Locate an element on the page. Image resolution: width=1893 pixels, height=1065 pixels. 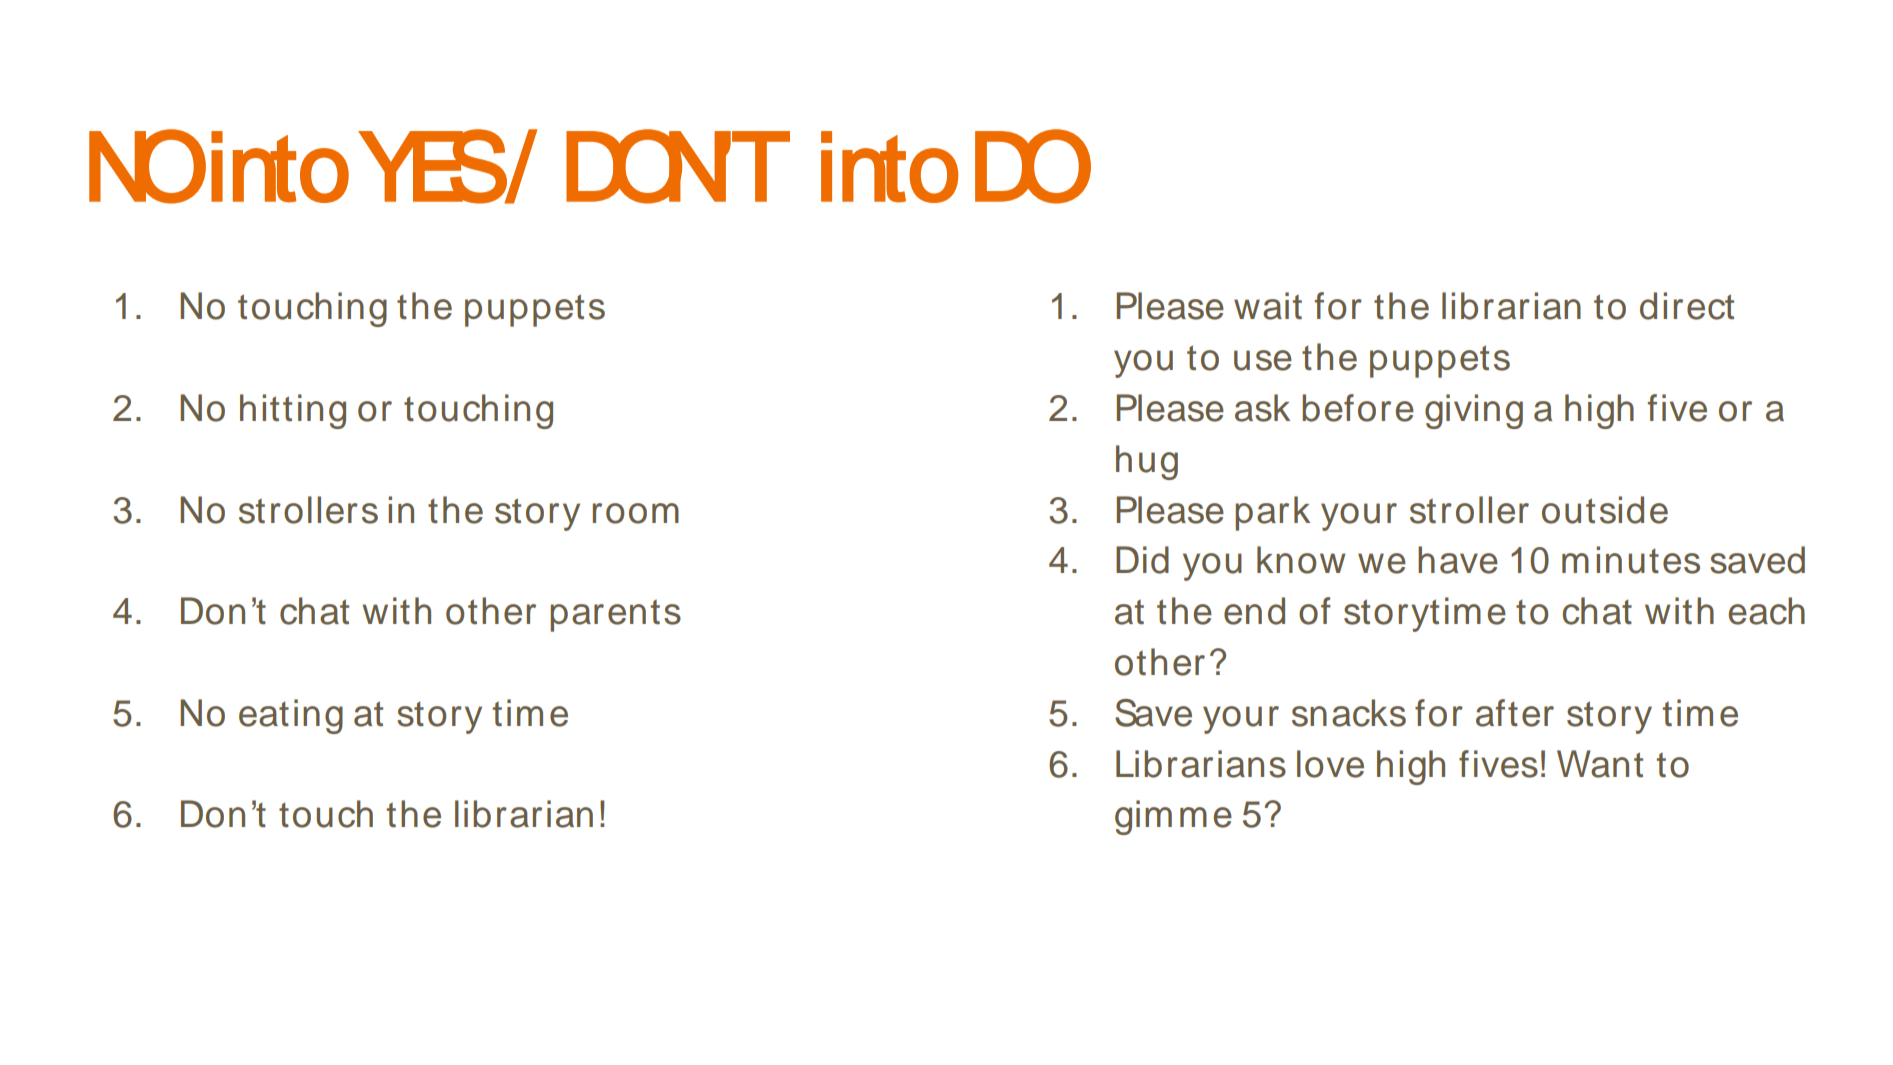
Did is located at coordinates (1142, 560).
